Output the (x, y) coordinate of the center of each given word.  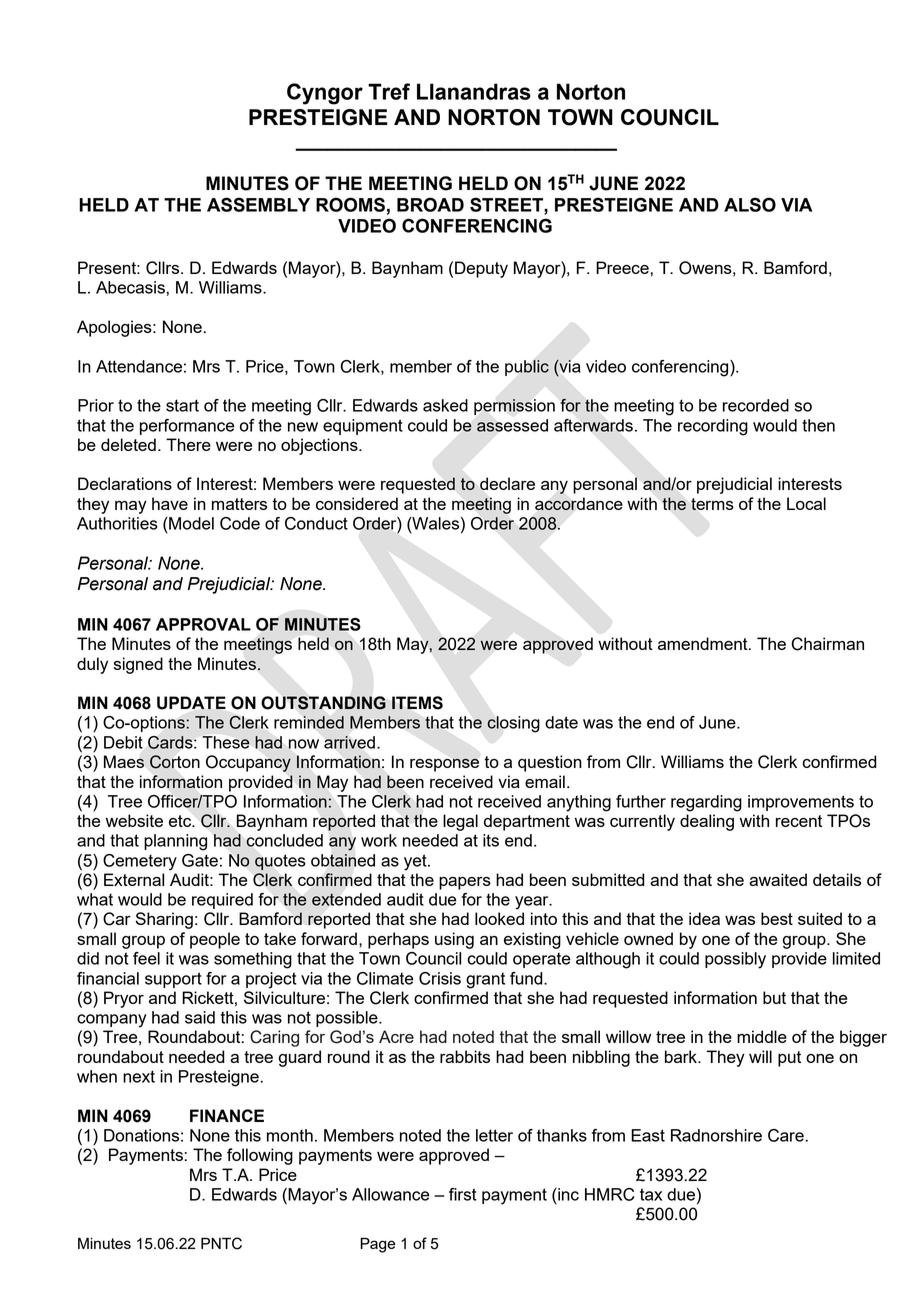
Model (190, 523)
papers (465, 883)
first (463, 1194)
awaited (778, 879)
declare (507, 483)
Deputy (481, 269)
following (260, 1156)
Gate (200, 860)
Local (806, 503)
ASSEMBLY (258, 204)
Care (786, 1135)
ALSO (750, 204)
